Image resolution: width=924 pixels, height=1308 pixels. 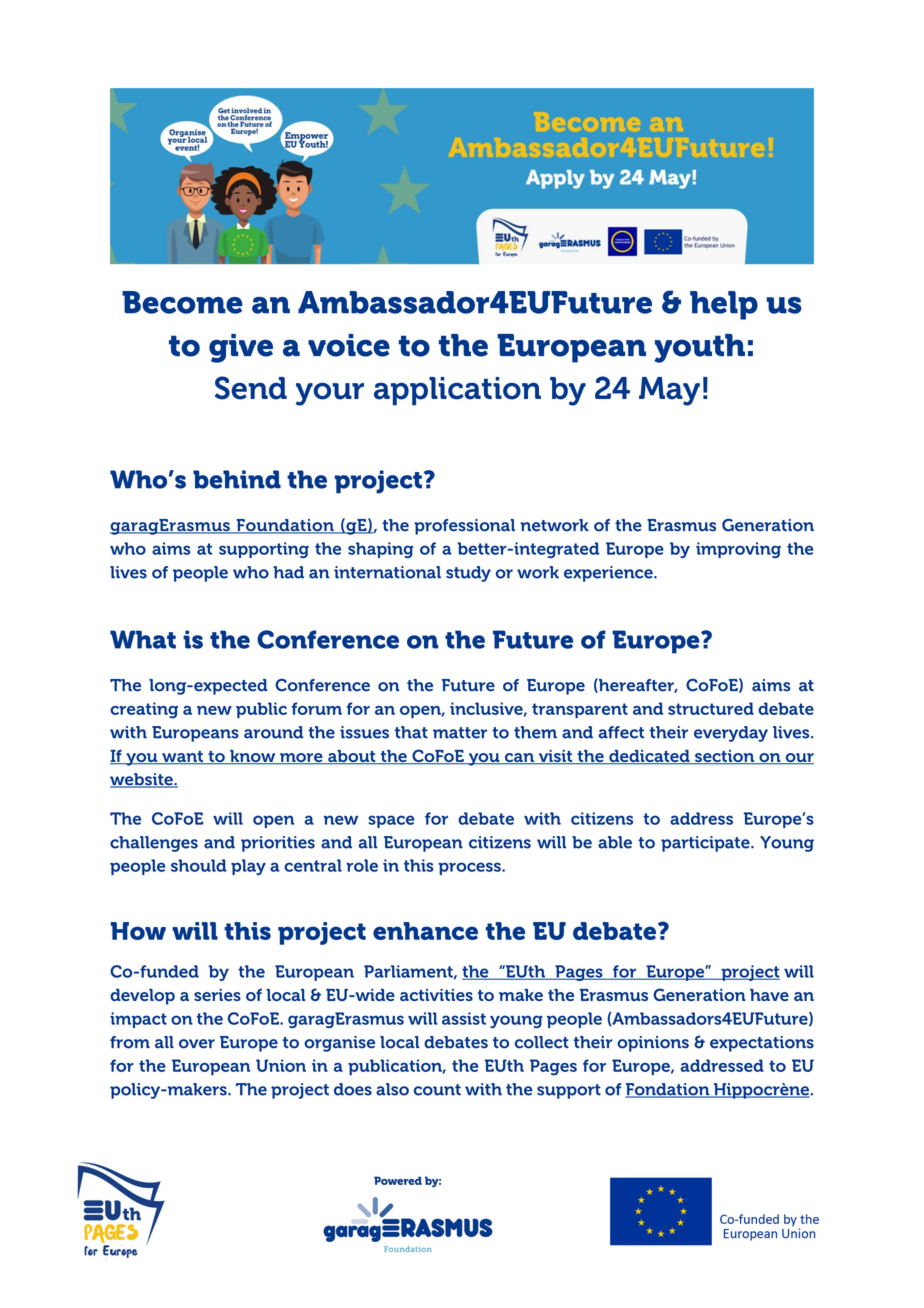 What do you see at coordinates (391, 821) in the screenshot?
I see `space` at bounding box center [391, 821].
